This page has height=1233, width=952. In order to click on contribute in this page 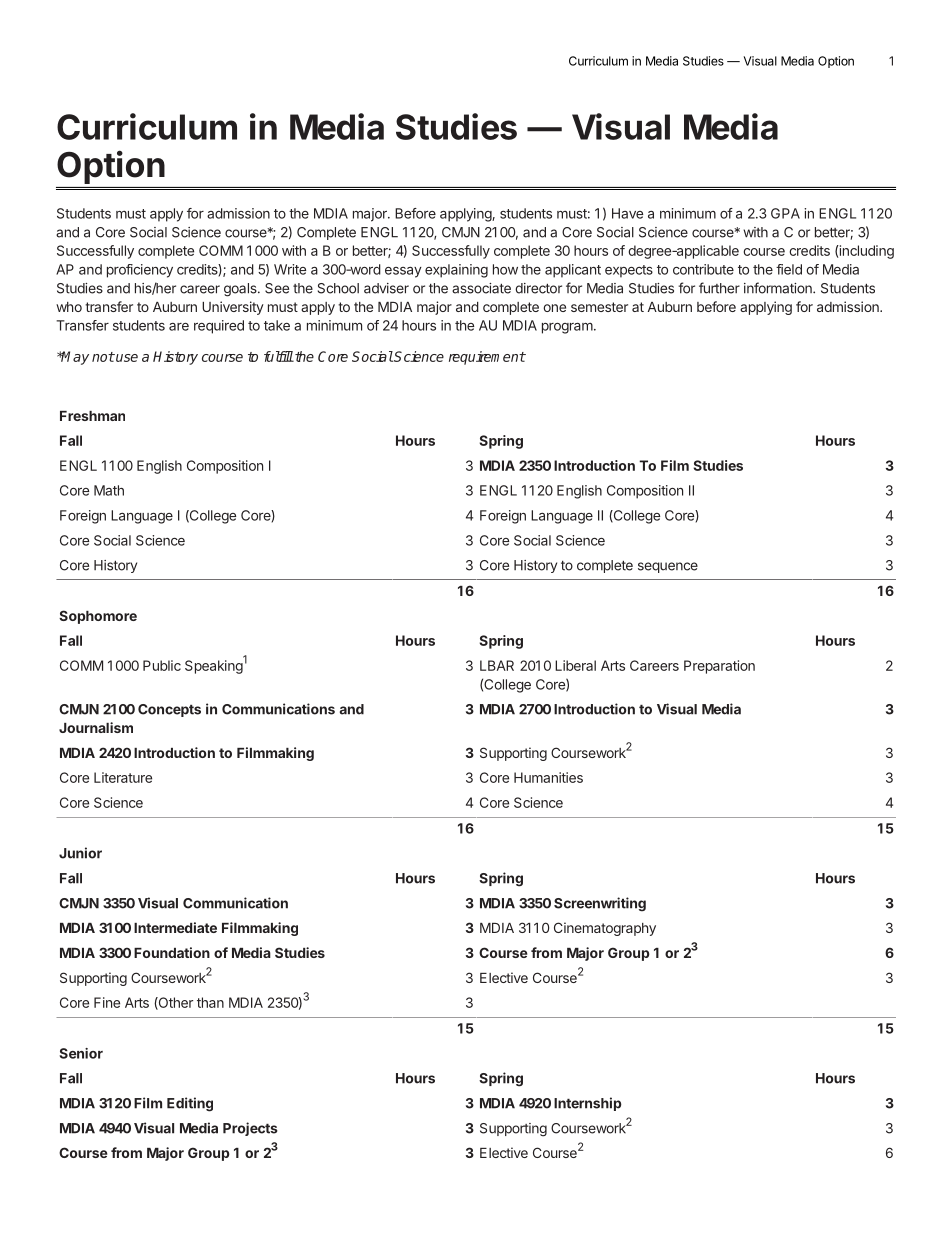, I will do `click(703, 269)`.
